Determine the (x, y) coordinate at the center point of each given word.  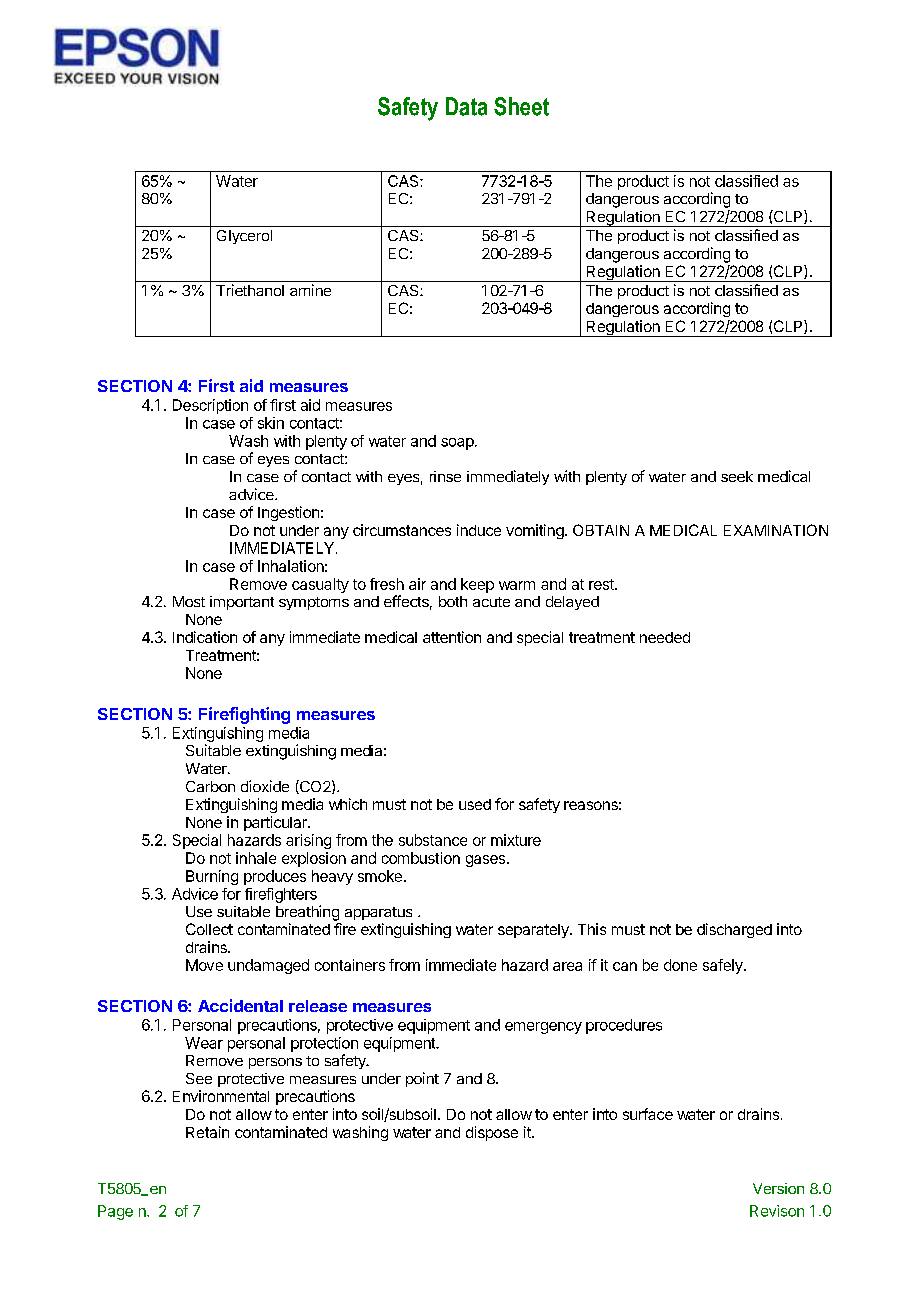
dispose (492, 1133)
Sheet (521, 106)
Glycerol (244, 237)
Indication (205, 637)
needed (665, 637)
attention (452, 637)
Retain (207, 1132)
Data (466, 106)
